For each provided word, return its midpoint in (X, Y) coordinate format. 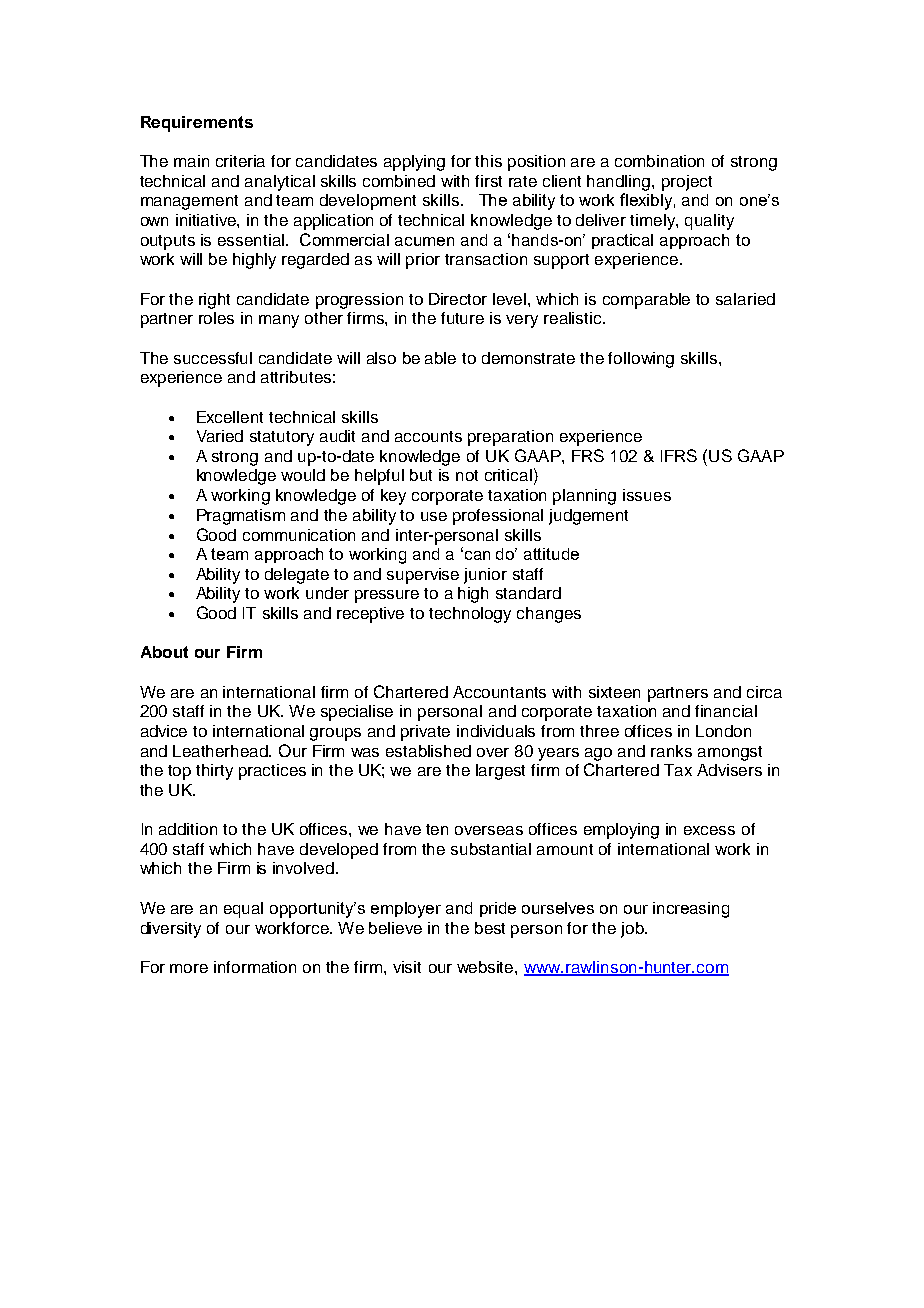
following (641, 360)
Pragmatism (241, 517)
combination (659, 161)
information (255, 967)
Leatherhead (222, 751)
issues (647, 495)
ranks (671, 751)
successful (213, 358)
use (434, 516)
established (428, 751)
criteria (240, 161)
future (462, 318)
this (488, 161)
